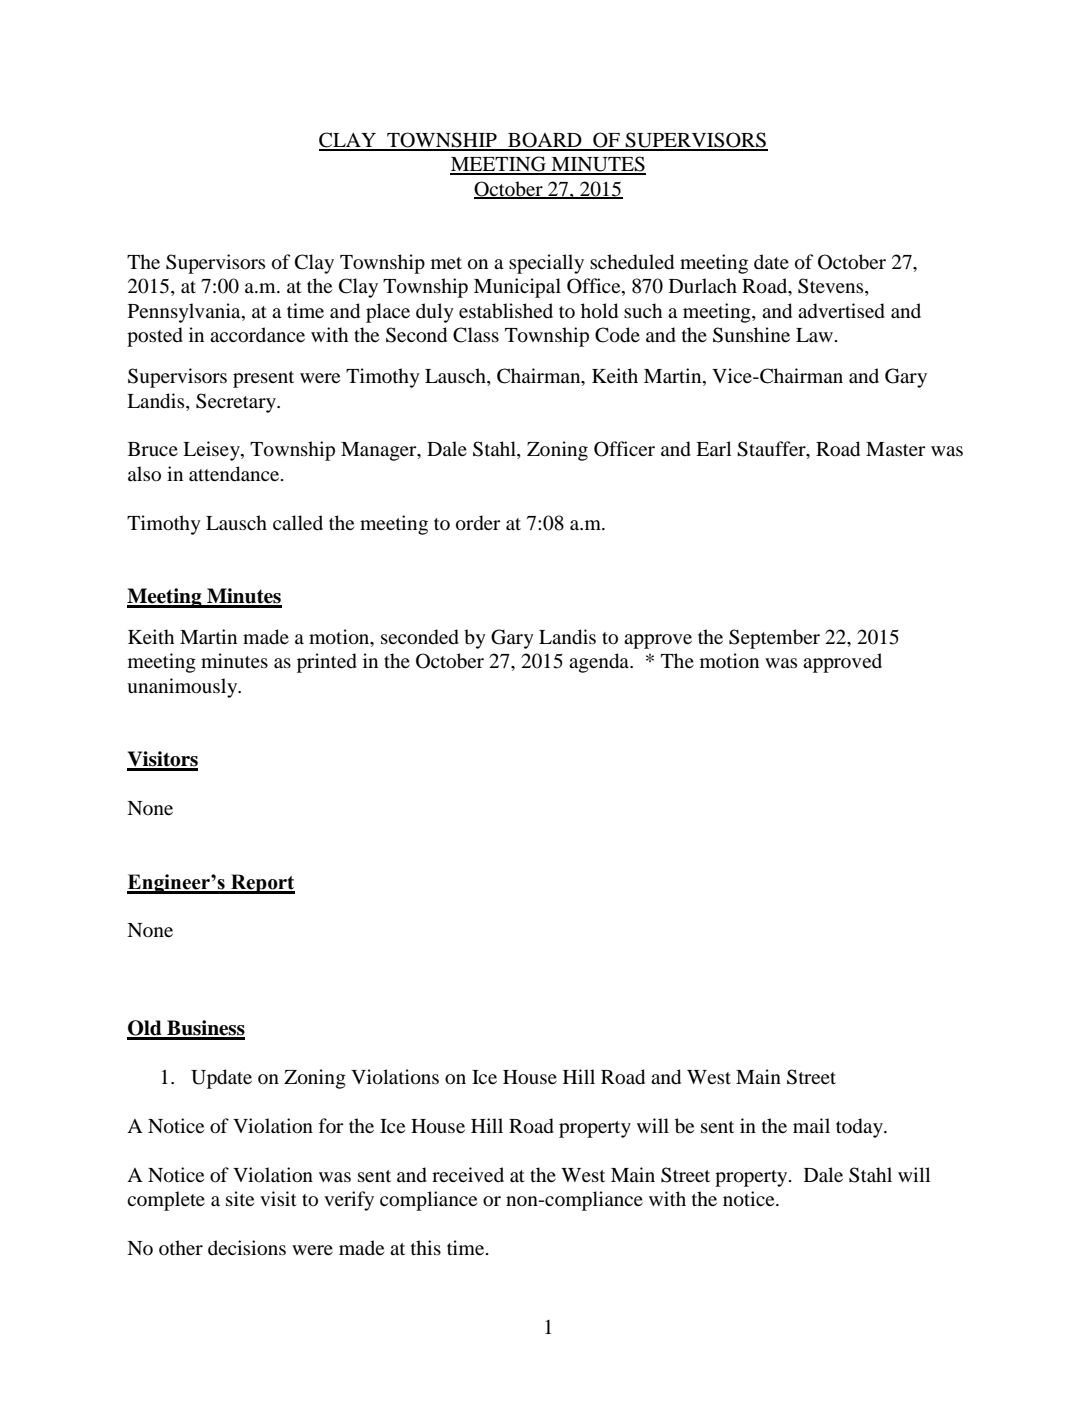  I want to click on for, so click(331, 1125).
